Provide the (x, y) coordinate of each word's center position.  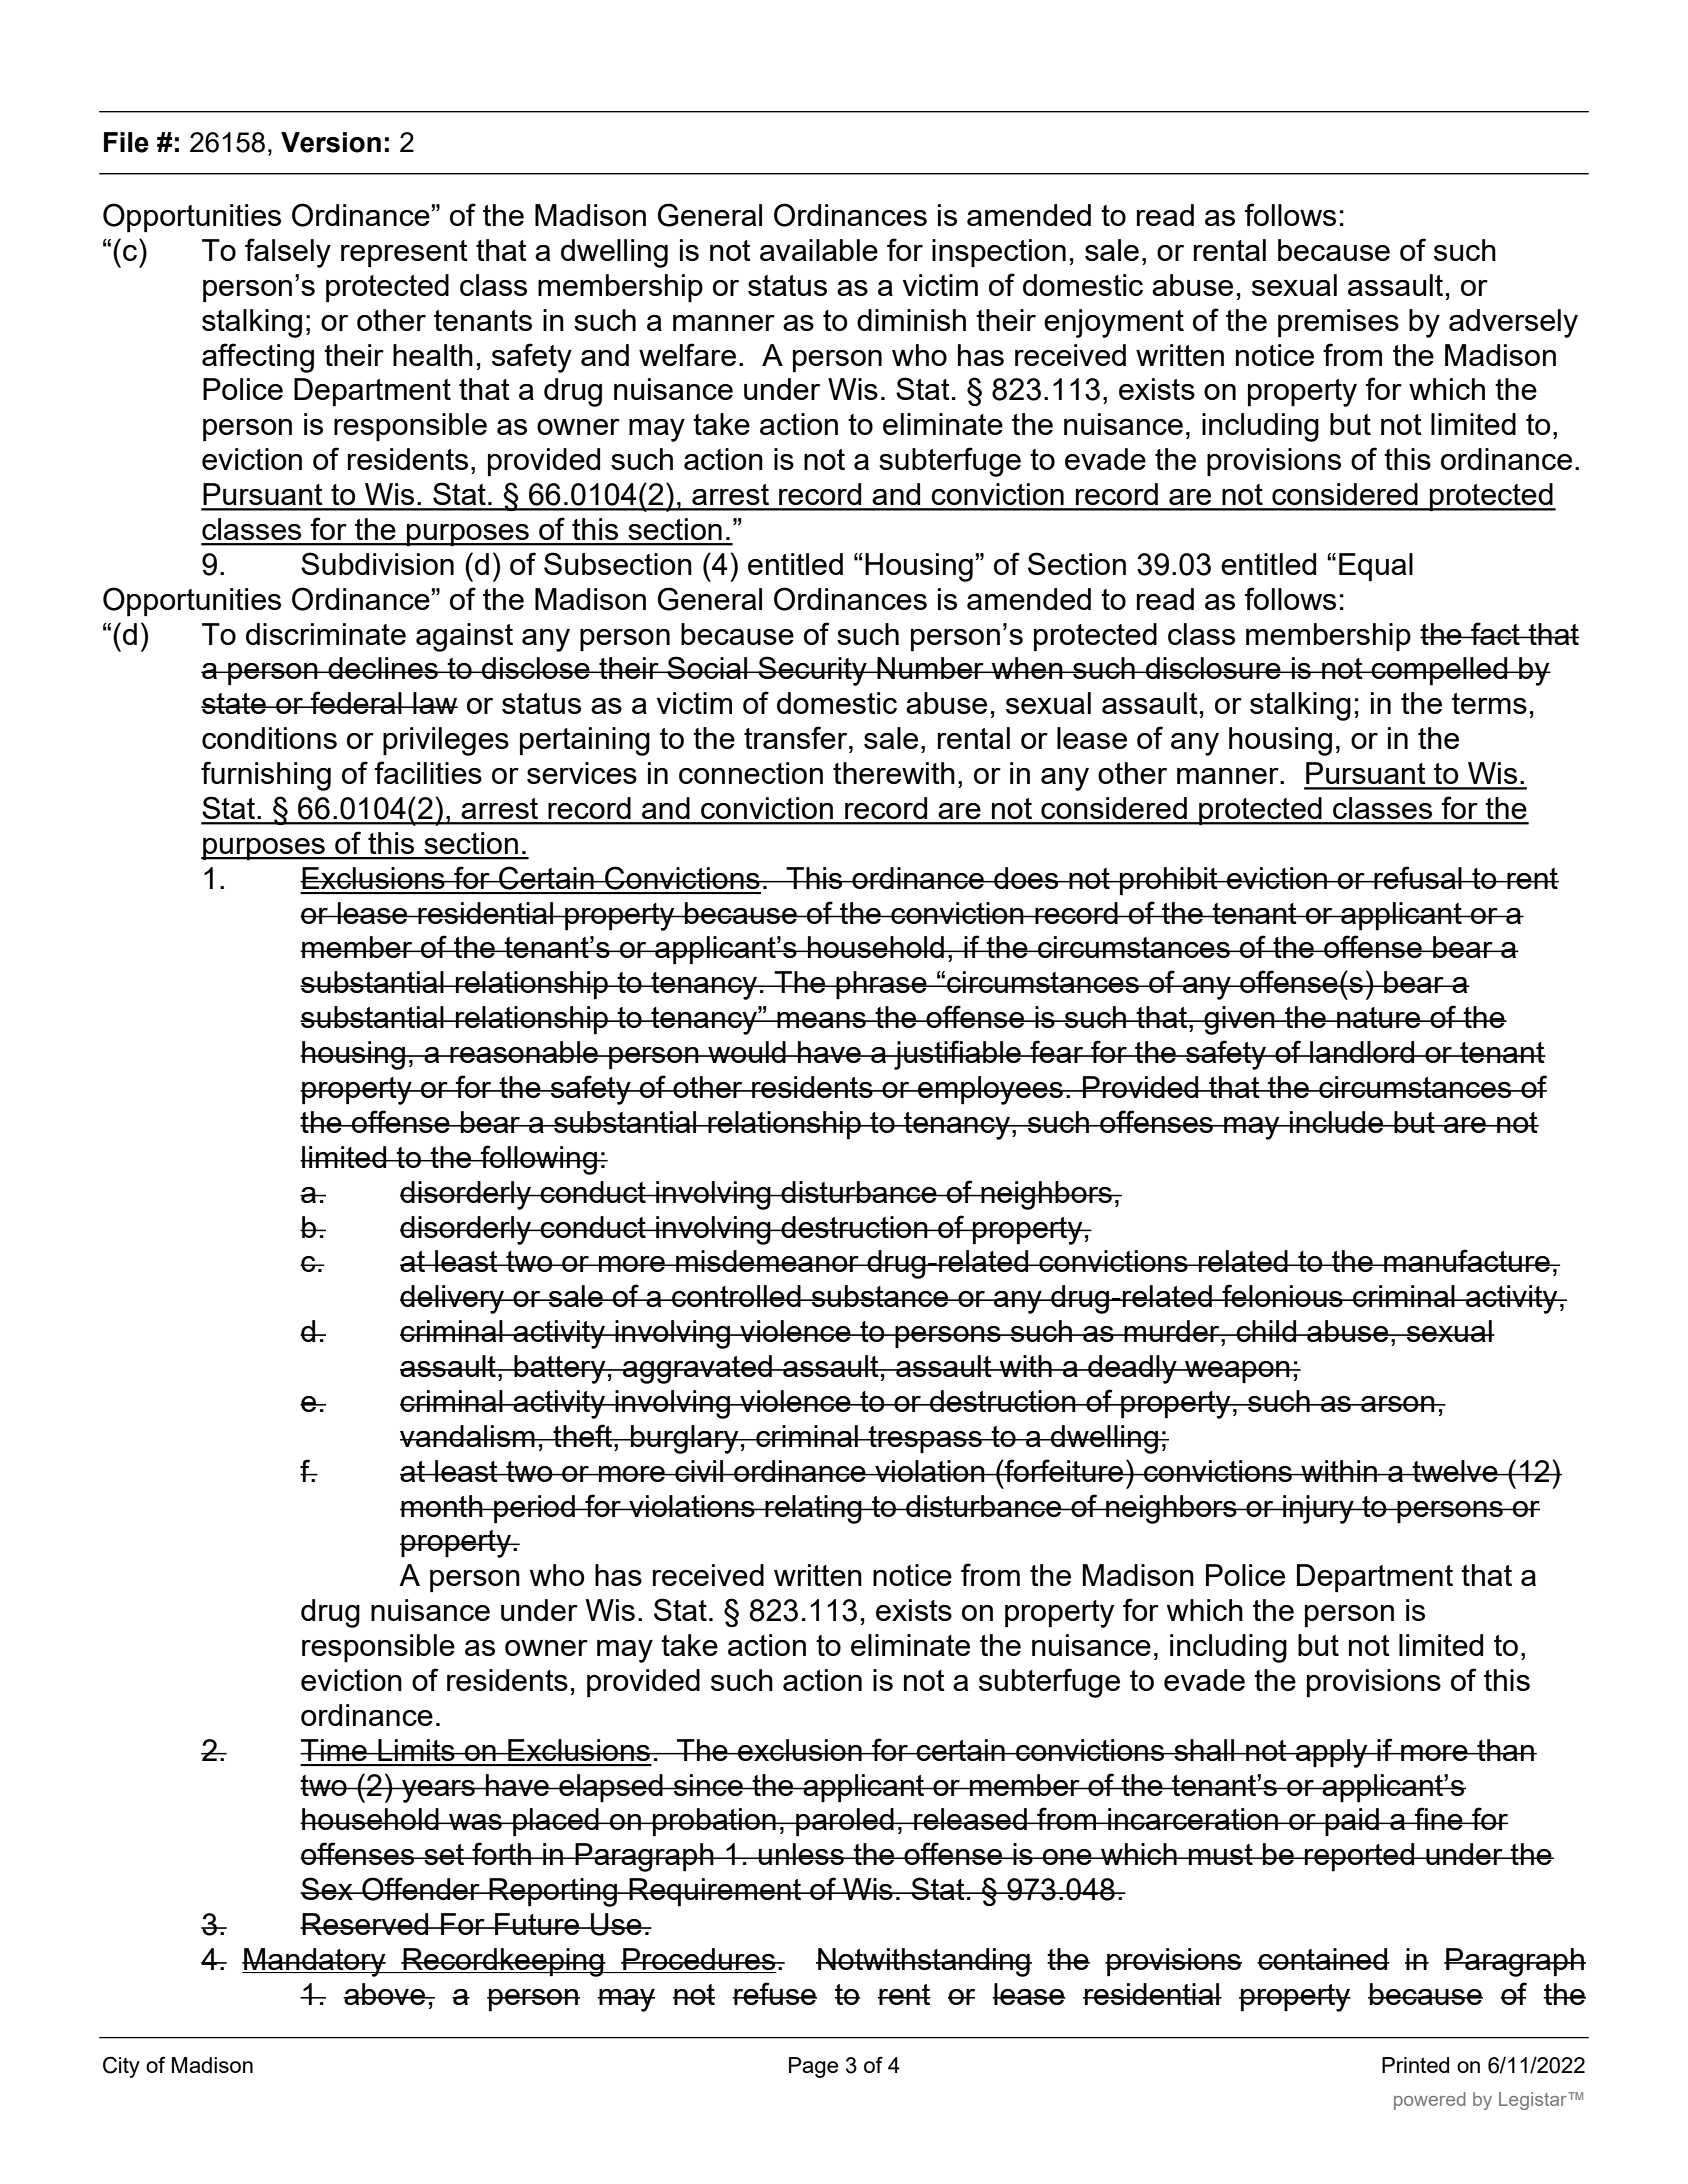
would (747, 1052)
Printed (1415, 2065)
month (442, 1506)
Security (812, 671)
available (819, 250)
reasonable (524, 1052)
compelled (1439, 671)
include (1337, 1122)
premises (1338, 323)
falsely (288, 253)
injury (1318, 1509)
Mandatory (315, 1962)
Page (813, 2067)
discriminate (326, 634)
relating (813, 1509)
